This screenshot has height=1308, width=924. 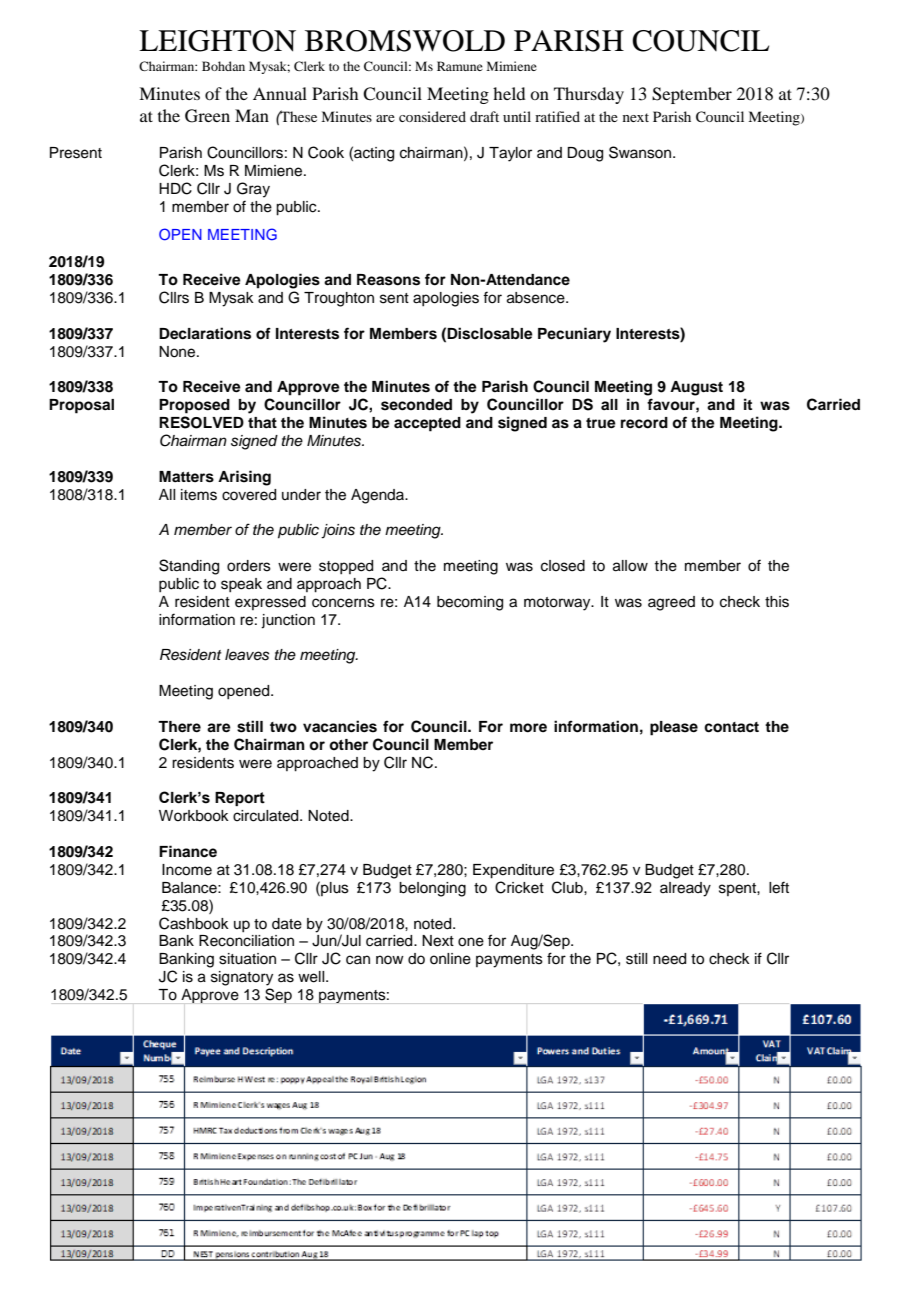 I want to click on Agenda, so click(x=379, y=496).
